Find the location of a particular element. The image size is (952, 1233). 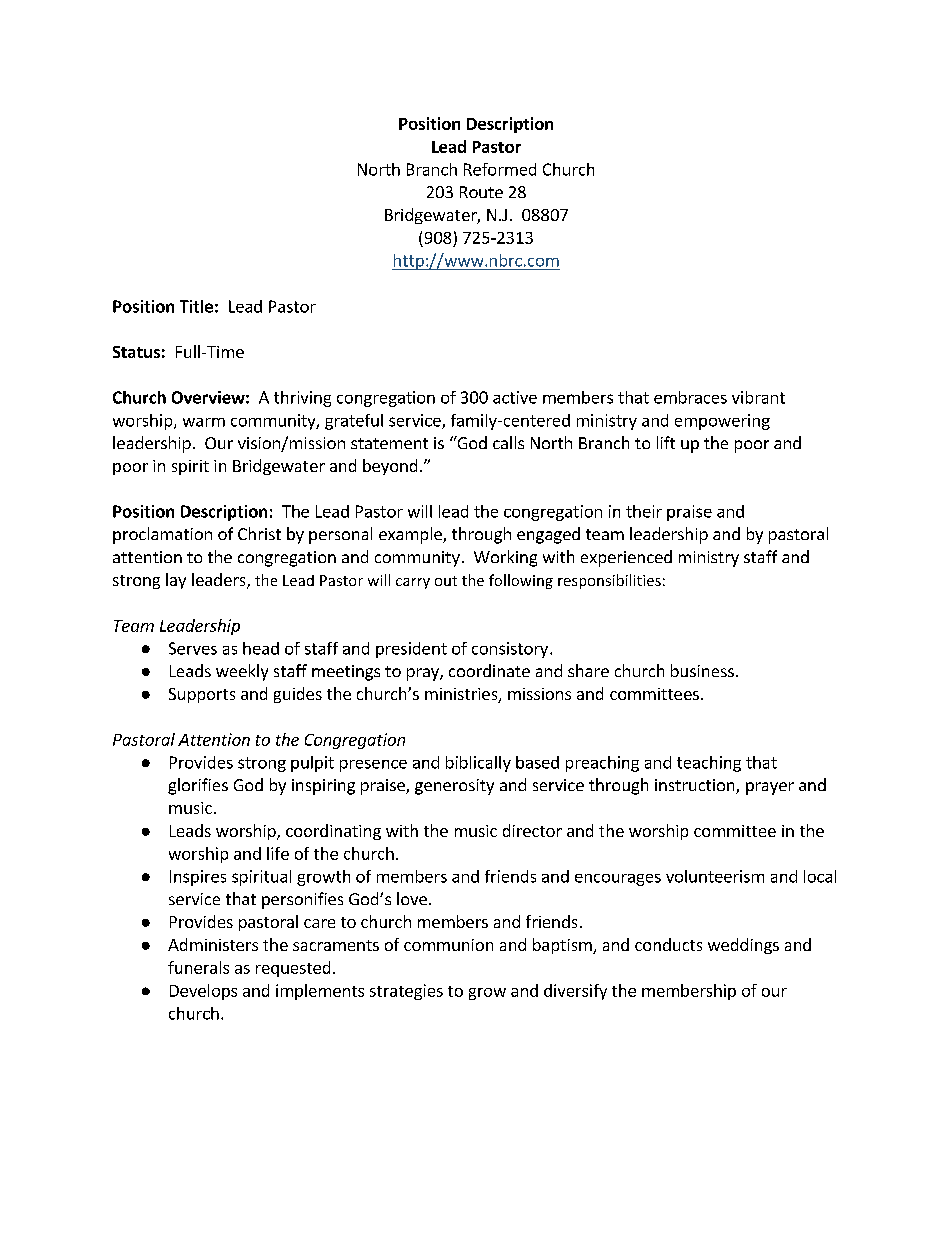

weddings is located at coordinates (743, 946).
